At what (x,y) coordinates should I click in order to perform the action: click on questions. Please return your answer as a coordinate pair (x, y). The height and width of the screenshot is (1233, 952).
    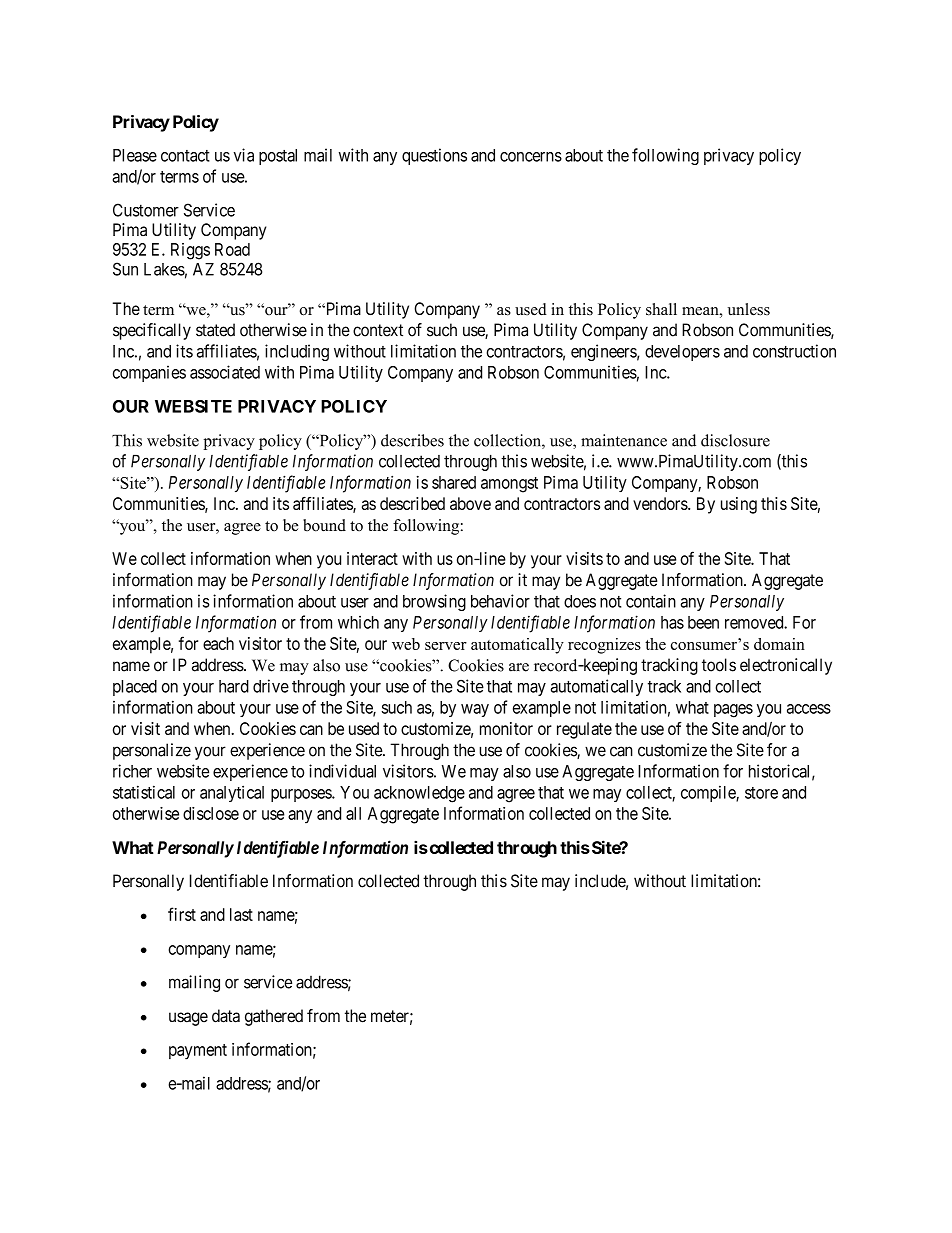
    Looking at the image, I should click on (434, 156).
